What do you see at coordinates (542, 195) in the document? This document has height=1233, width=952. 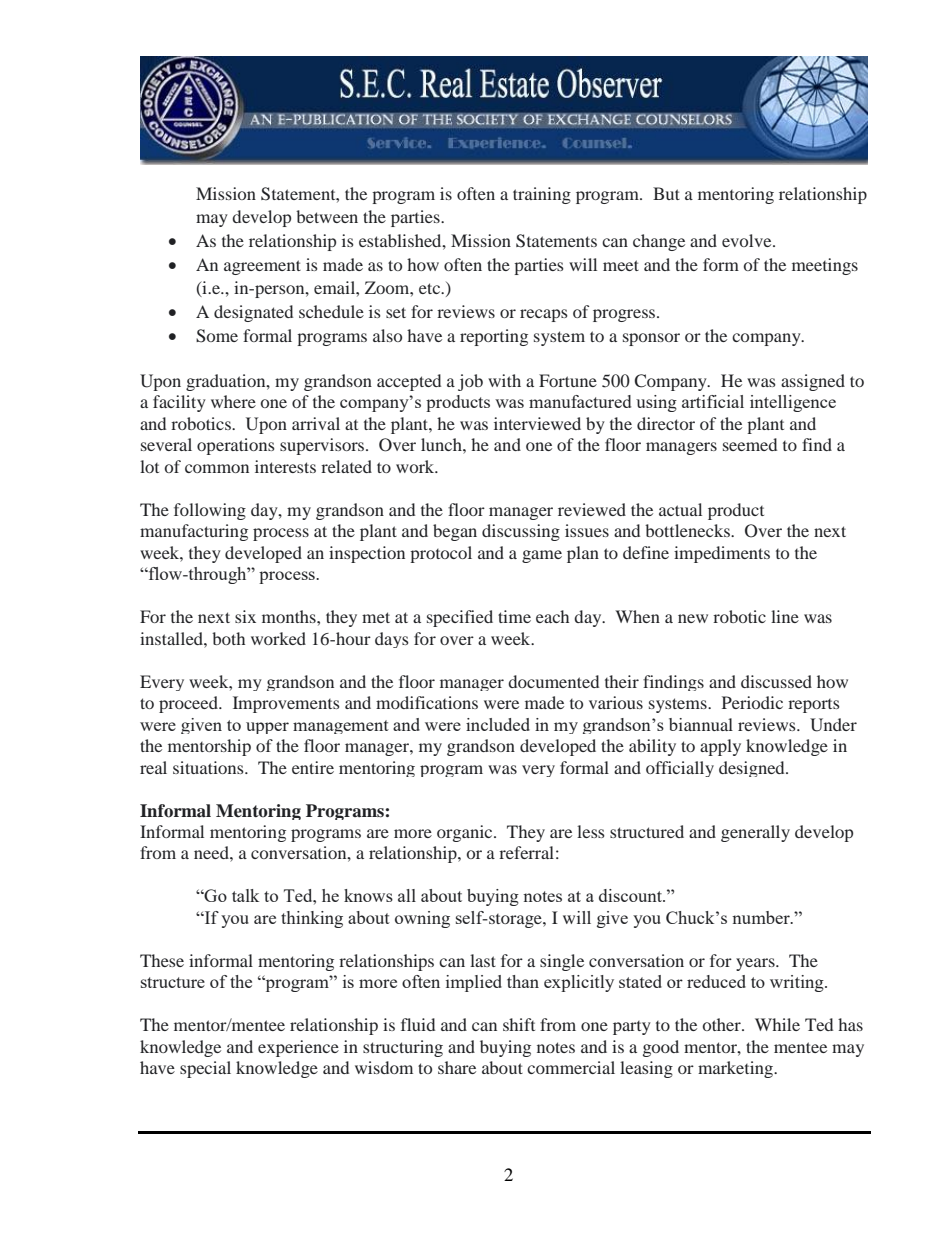 I see `training` at bounding box center [542, 195].
